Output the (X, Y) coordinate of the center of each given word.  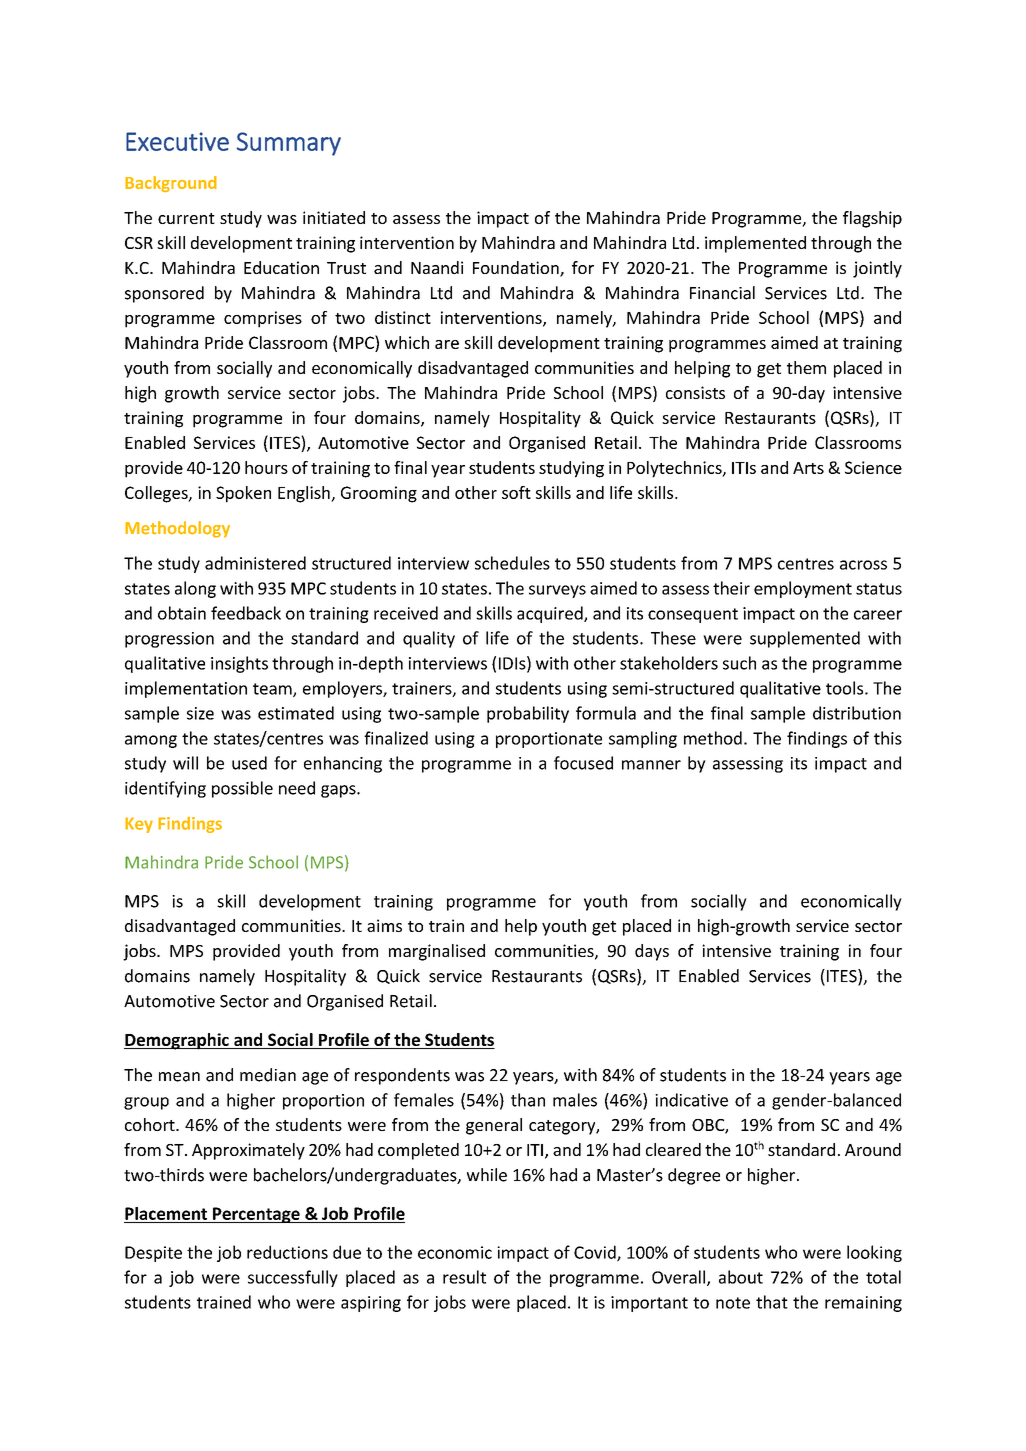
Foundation (517, 269)
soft (516, 492)
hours (266, 467)
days (652, 952)
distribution (857, 713)
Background (171, 184)
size (200, 713)
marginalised (437, 952)
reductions (287, 1252)
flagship (872, 219)
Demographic (177, 1041)
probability (528, 714)
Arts (808, 468)
